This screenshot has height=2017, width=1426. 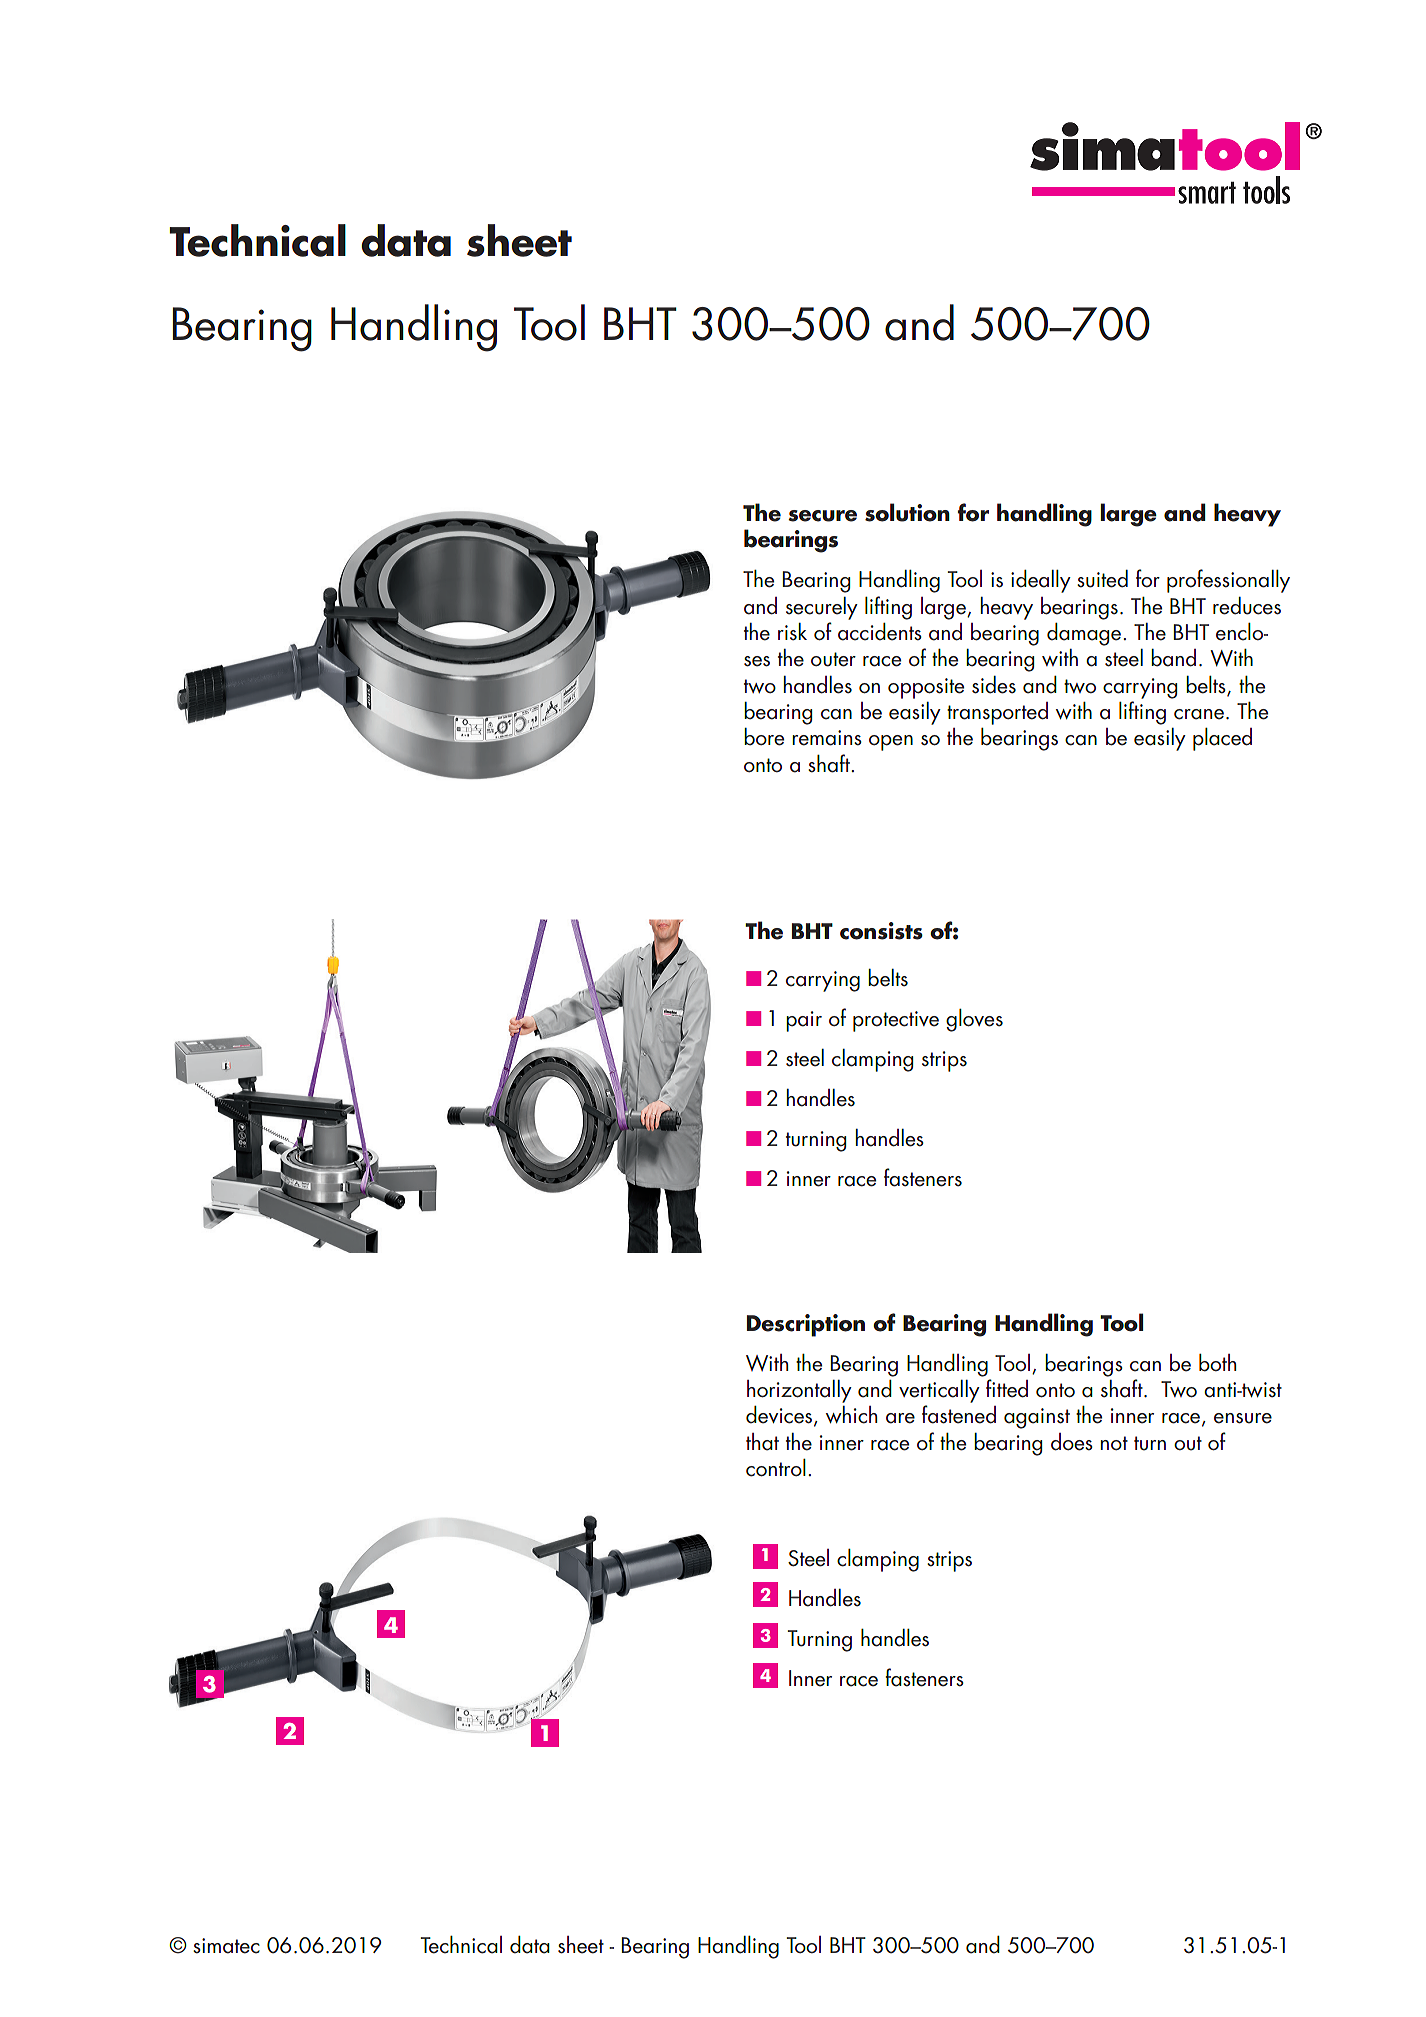 I want to click on ideally, so click(x=1041, y=581).
